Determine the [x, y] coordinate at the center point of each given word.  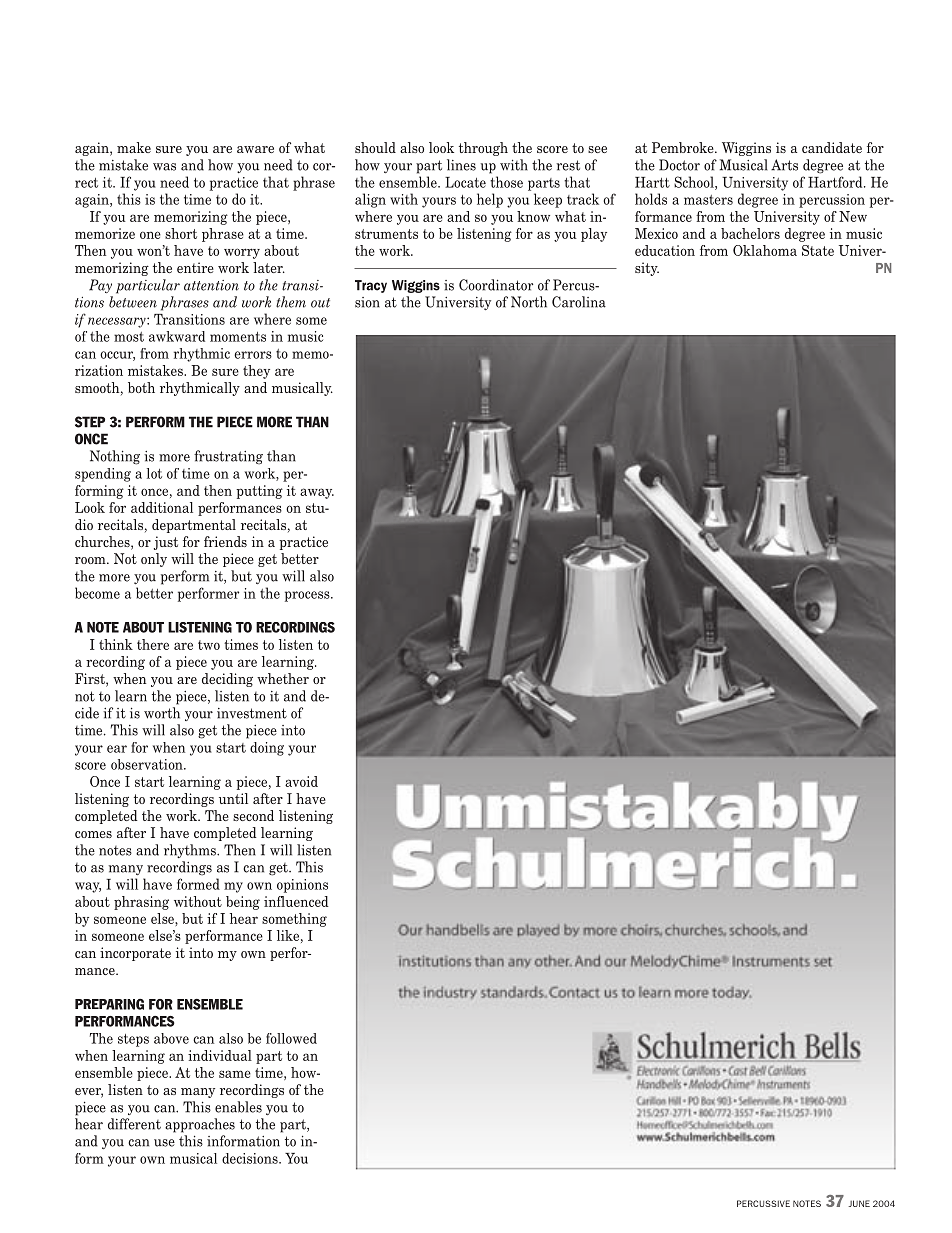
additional [162, 507]
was [164, 167]
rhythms [191, 851]
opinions [302, 886]
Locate [465, 182]
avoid [301, 781]
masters [708, 200]
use [164, 1143]
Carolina [579, 302]
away [317, 493]
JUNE [859, 1203]
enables [238, 1107]
